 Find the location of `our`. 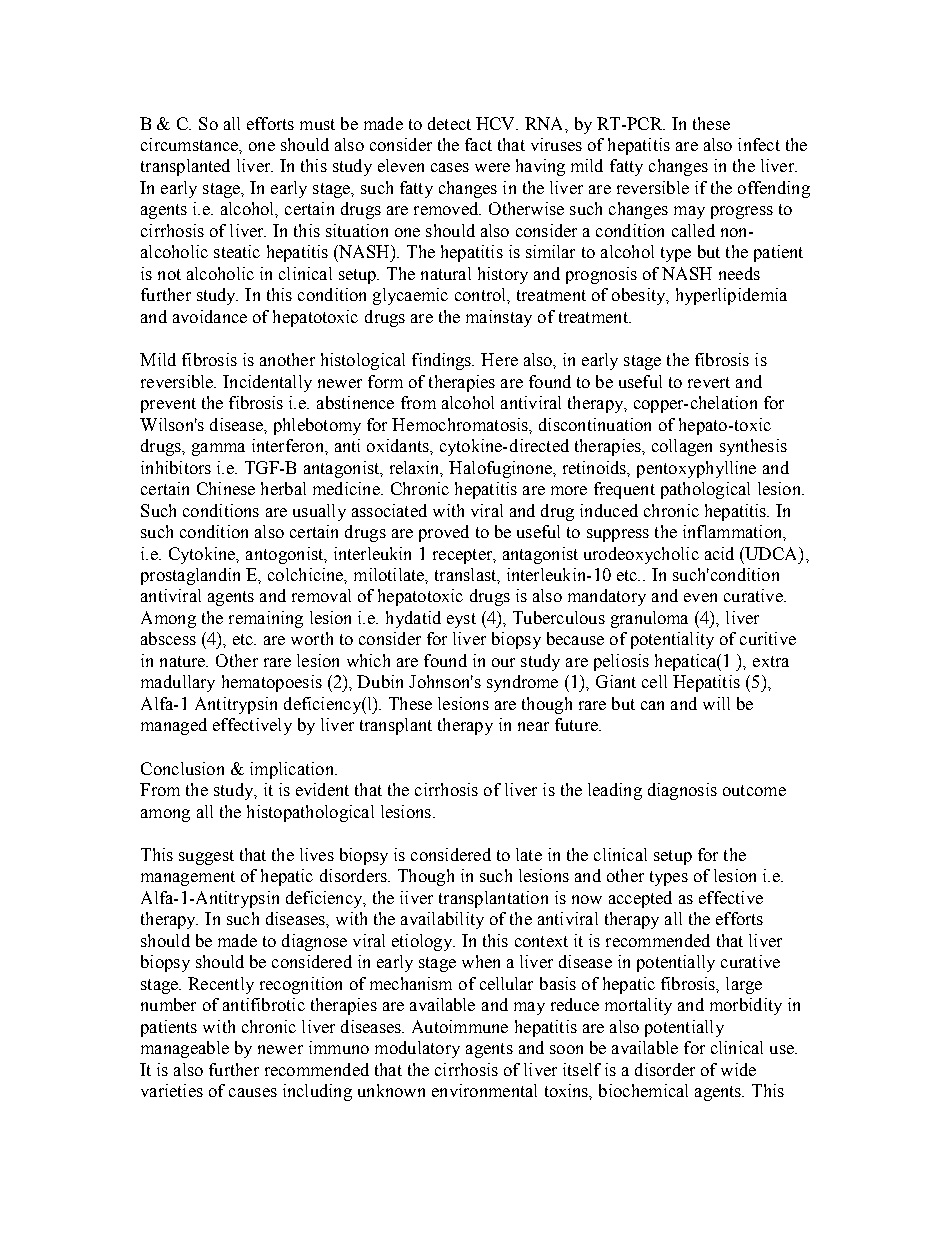

our is located at coordinates (503, 662).
